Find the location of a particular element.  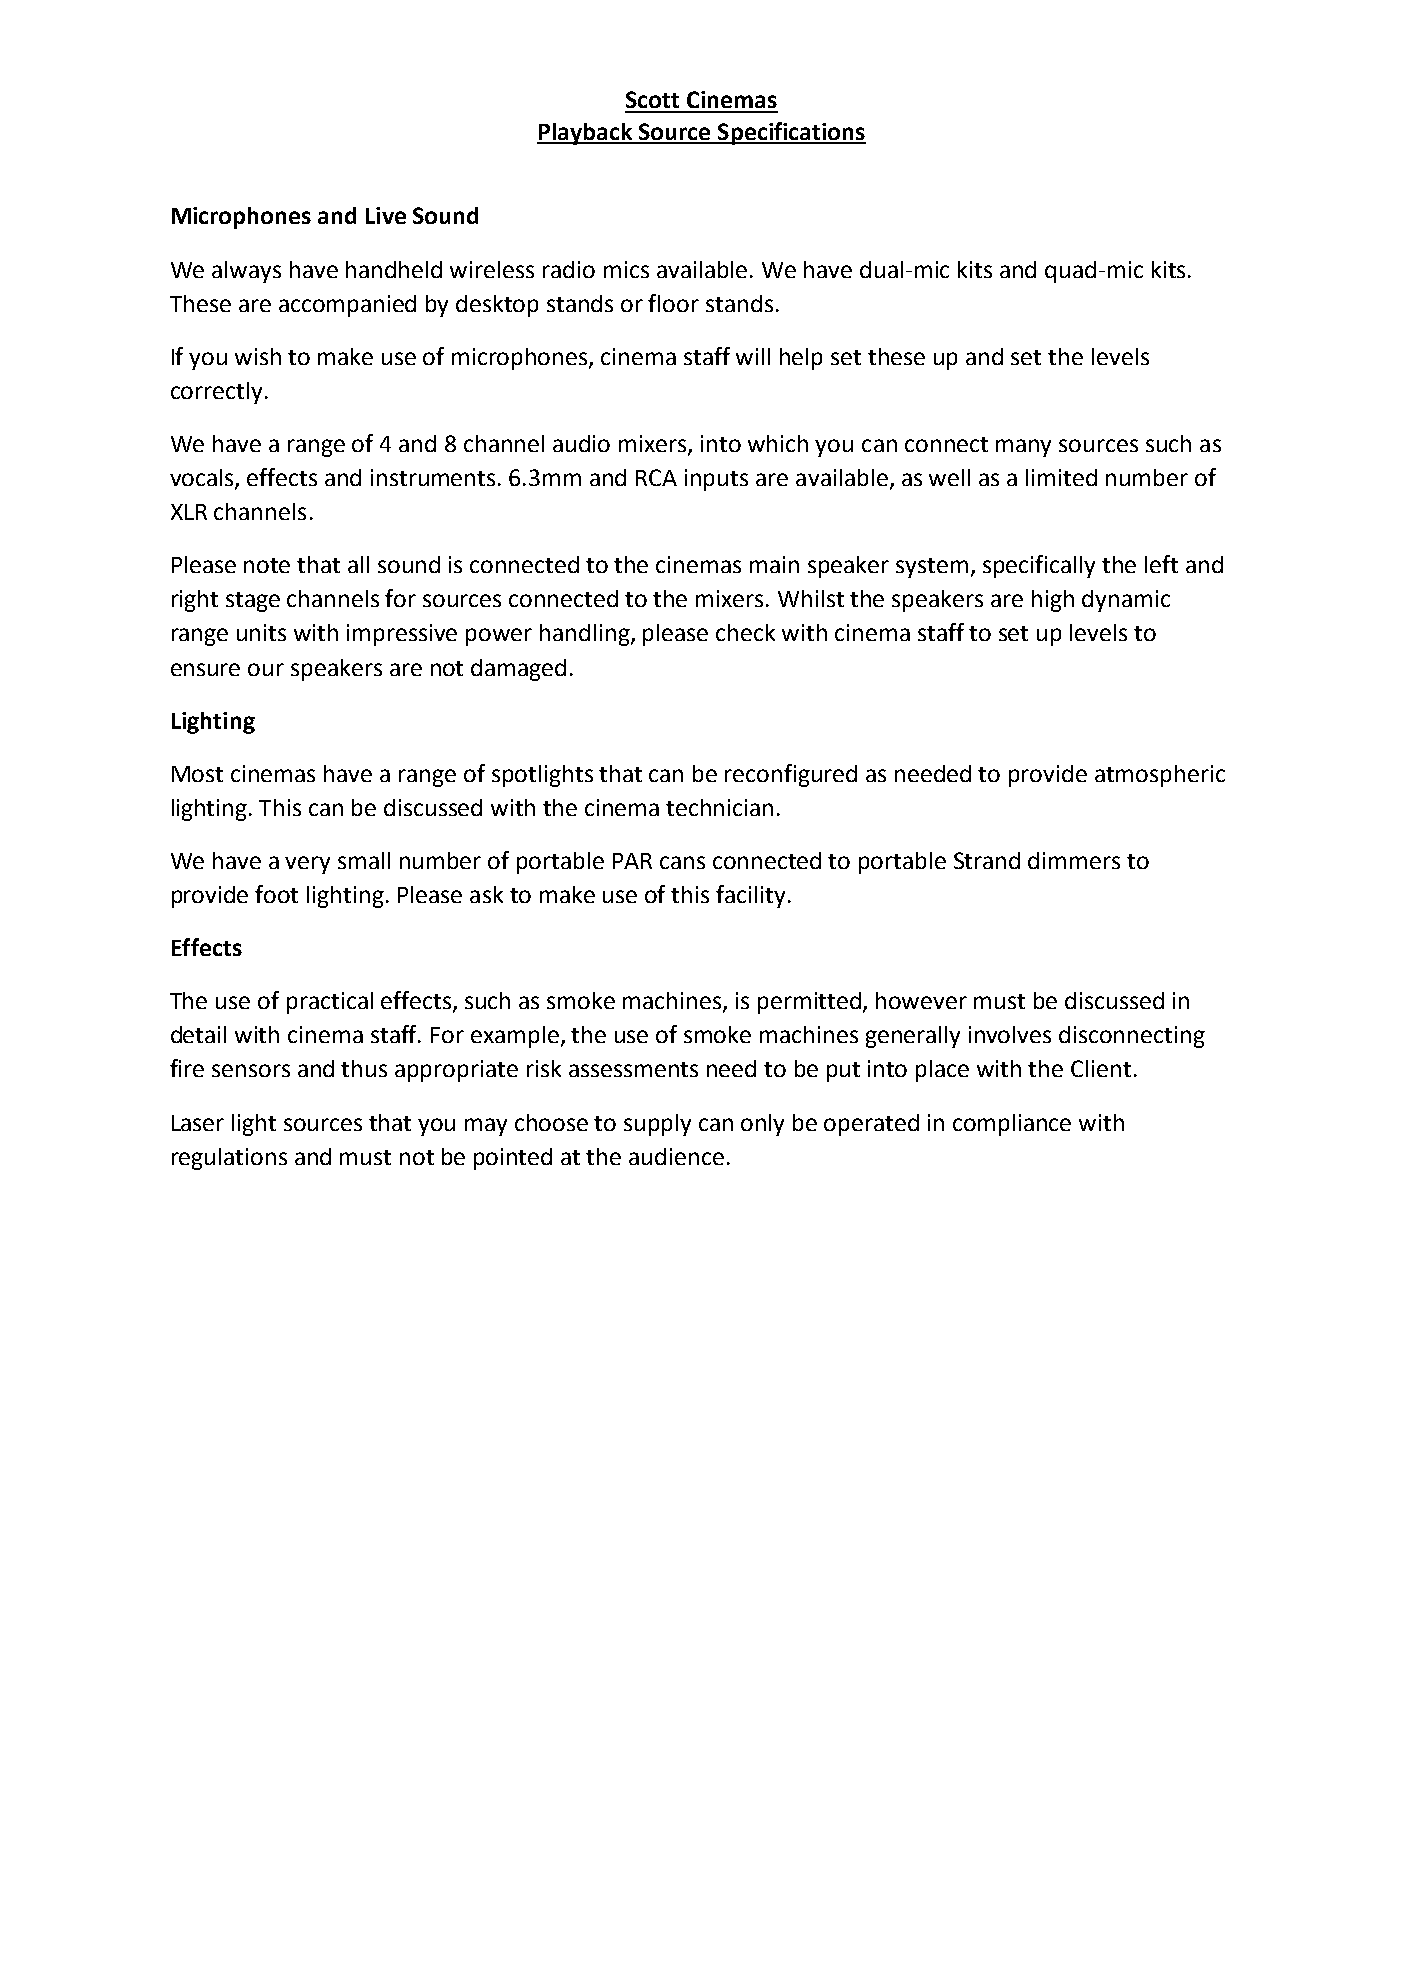

Specifications is located at coordinates (791, 133).
